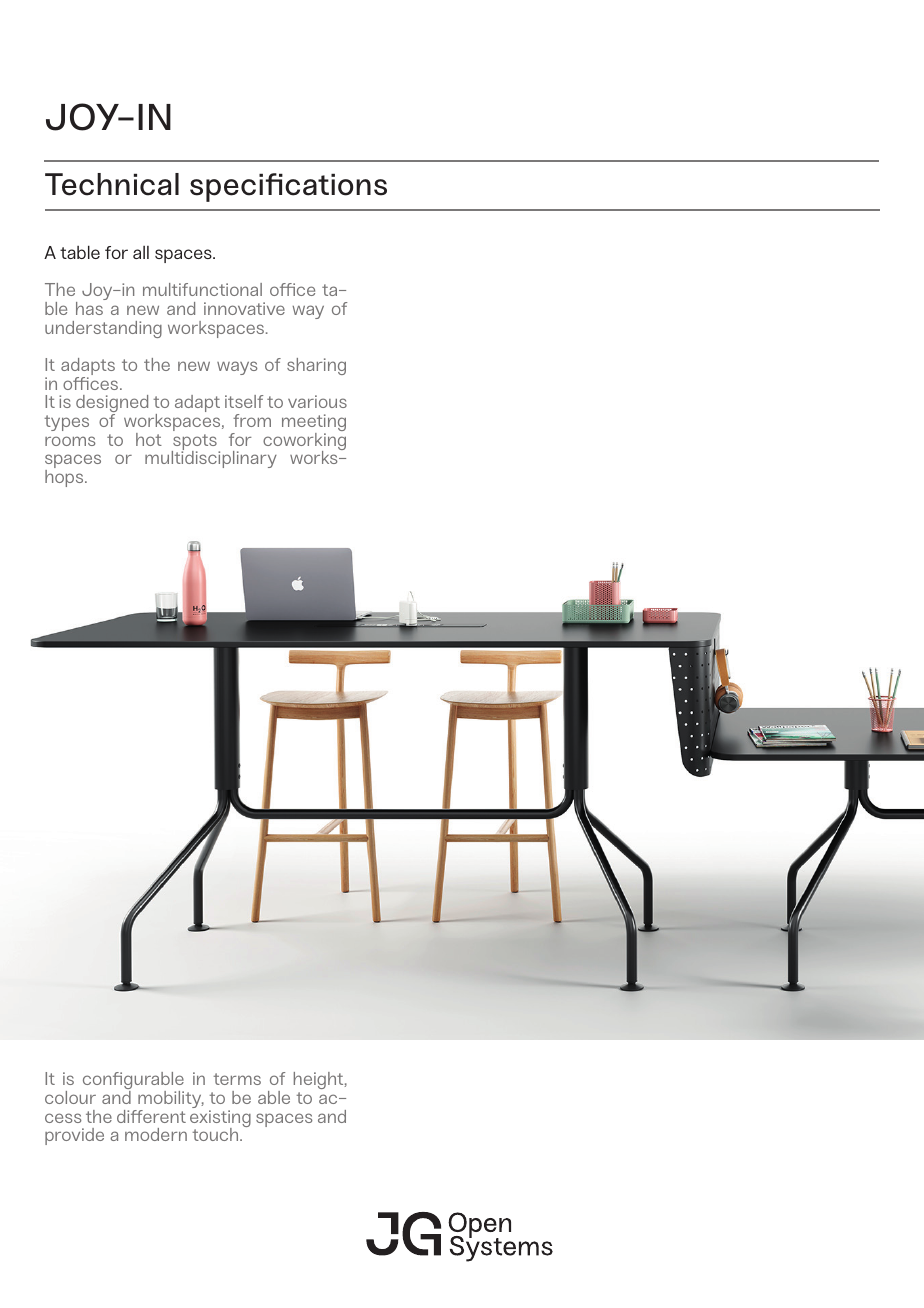  I want to click on specifications, so click(288, 187).
